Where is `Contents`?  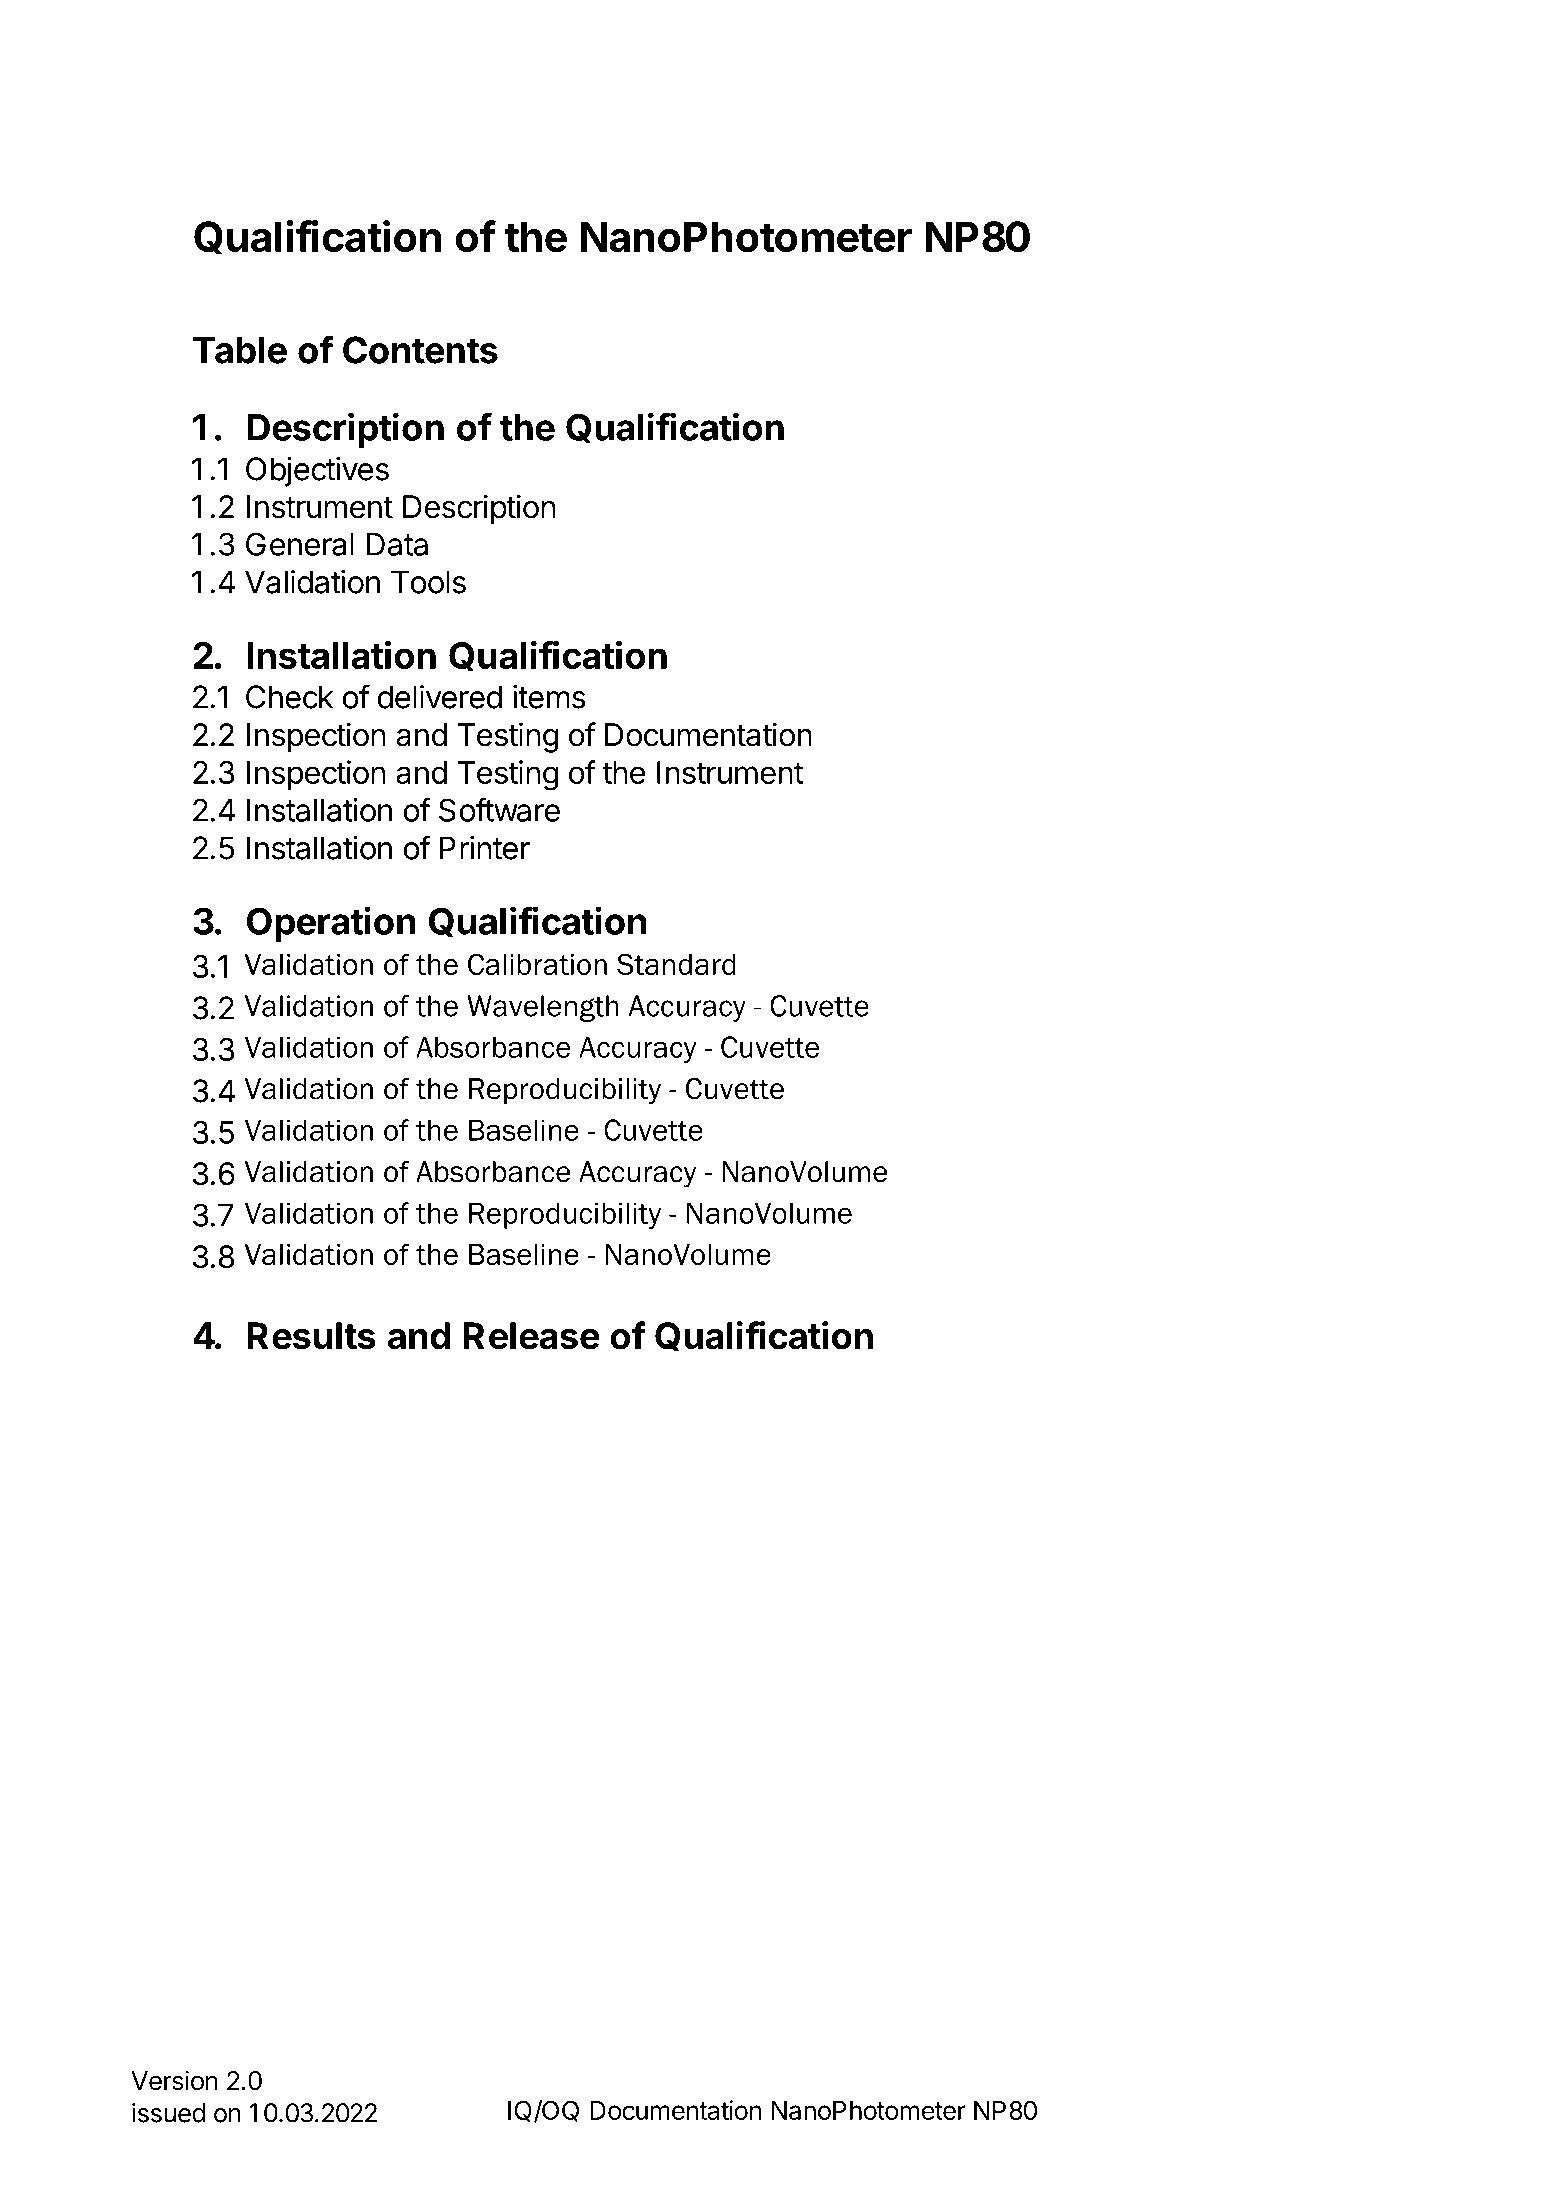 Contents is located at coordinates (420, 350).
